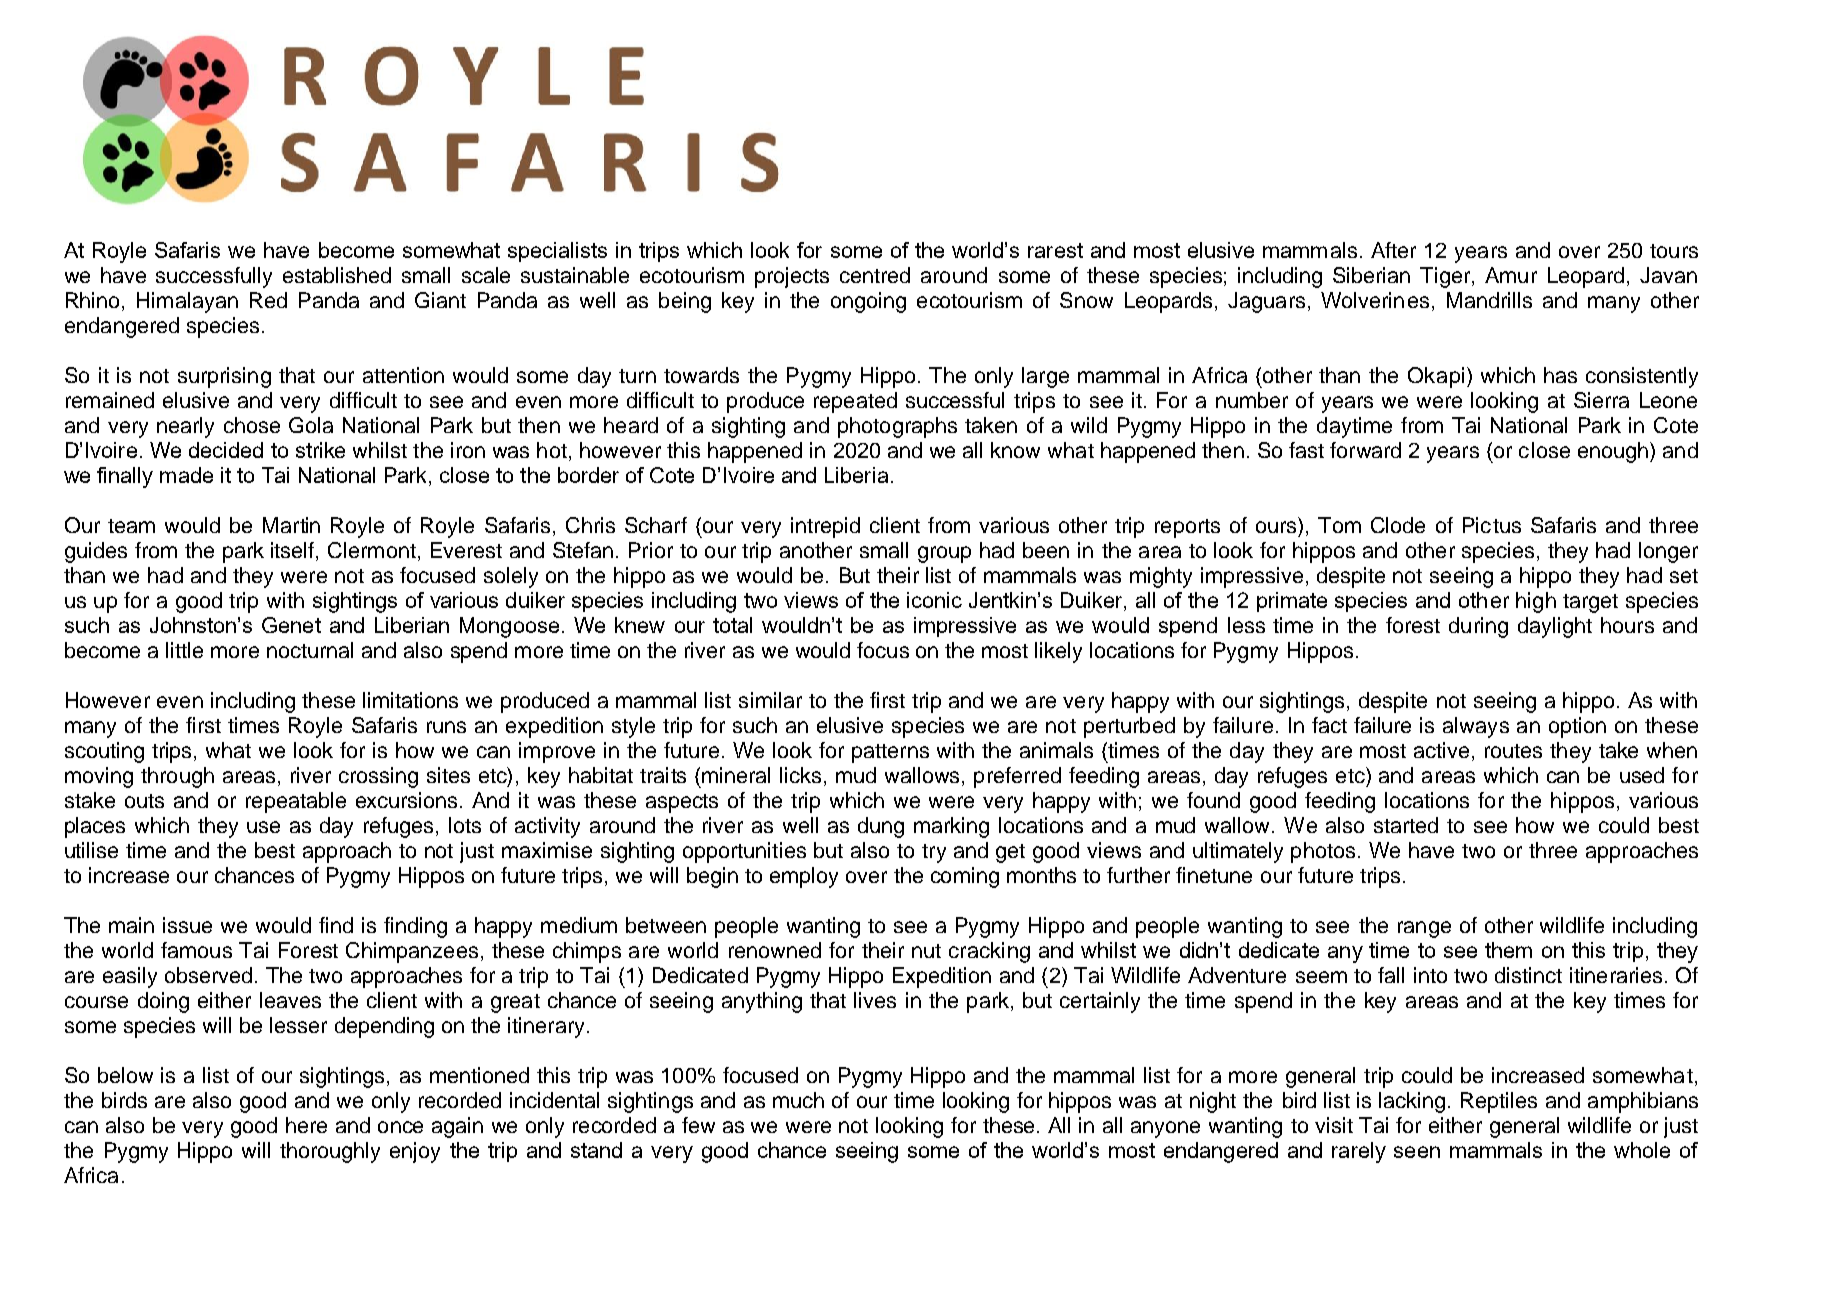 Image resolution: width=1830 pixels, height=1294 pixels. What do you see at coordinates (1476, 727) in the image?
I see `always` at bounding box center [1476, 727].
